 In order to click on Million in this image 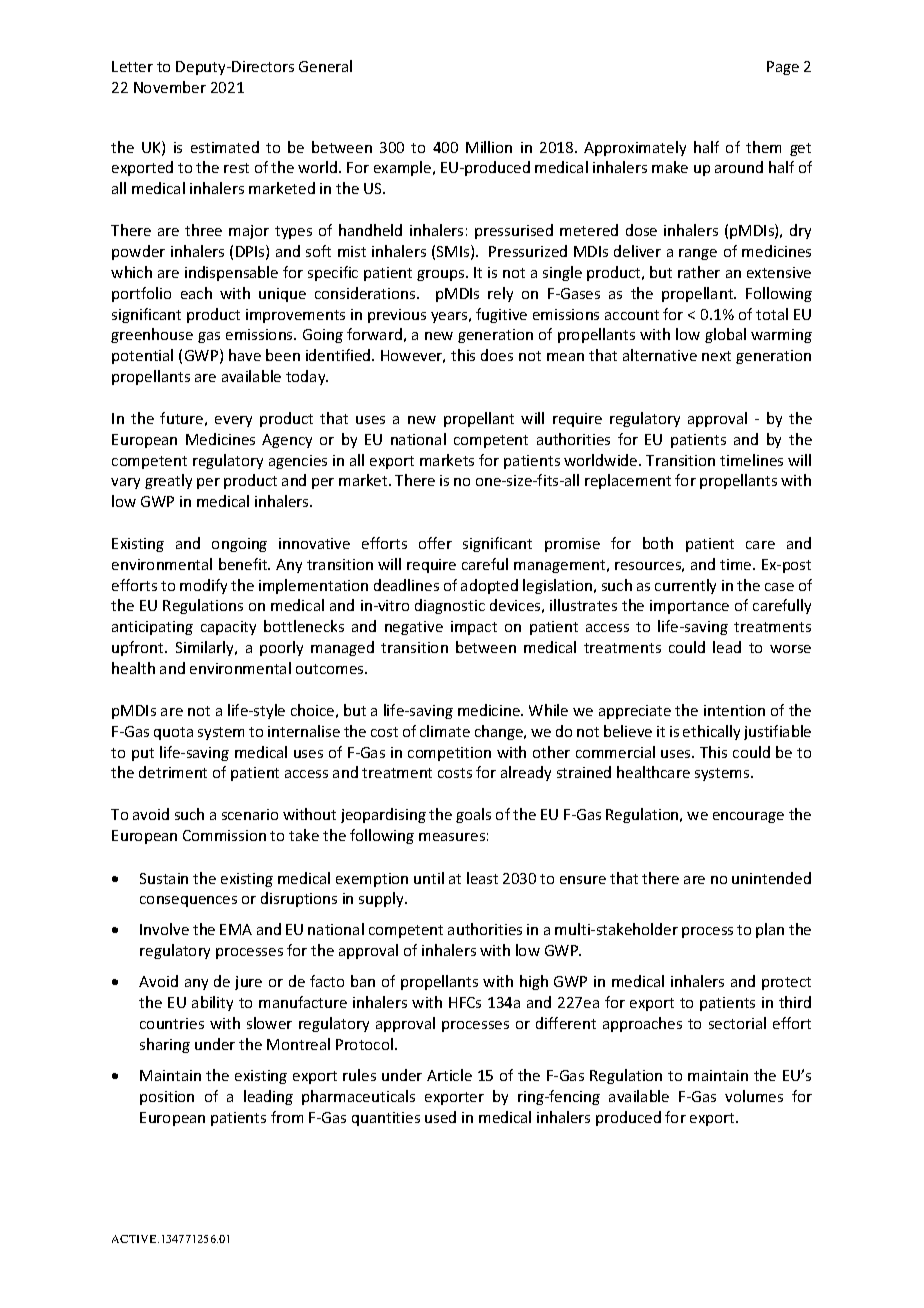, I will do `click(489, 147)`.
